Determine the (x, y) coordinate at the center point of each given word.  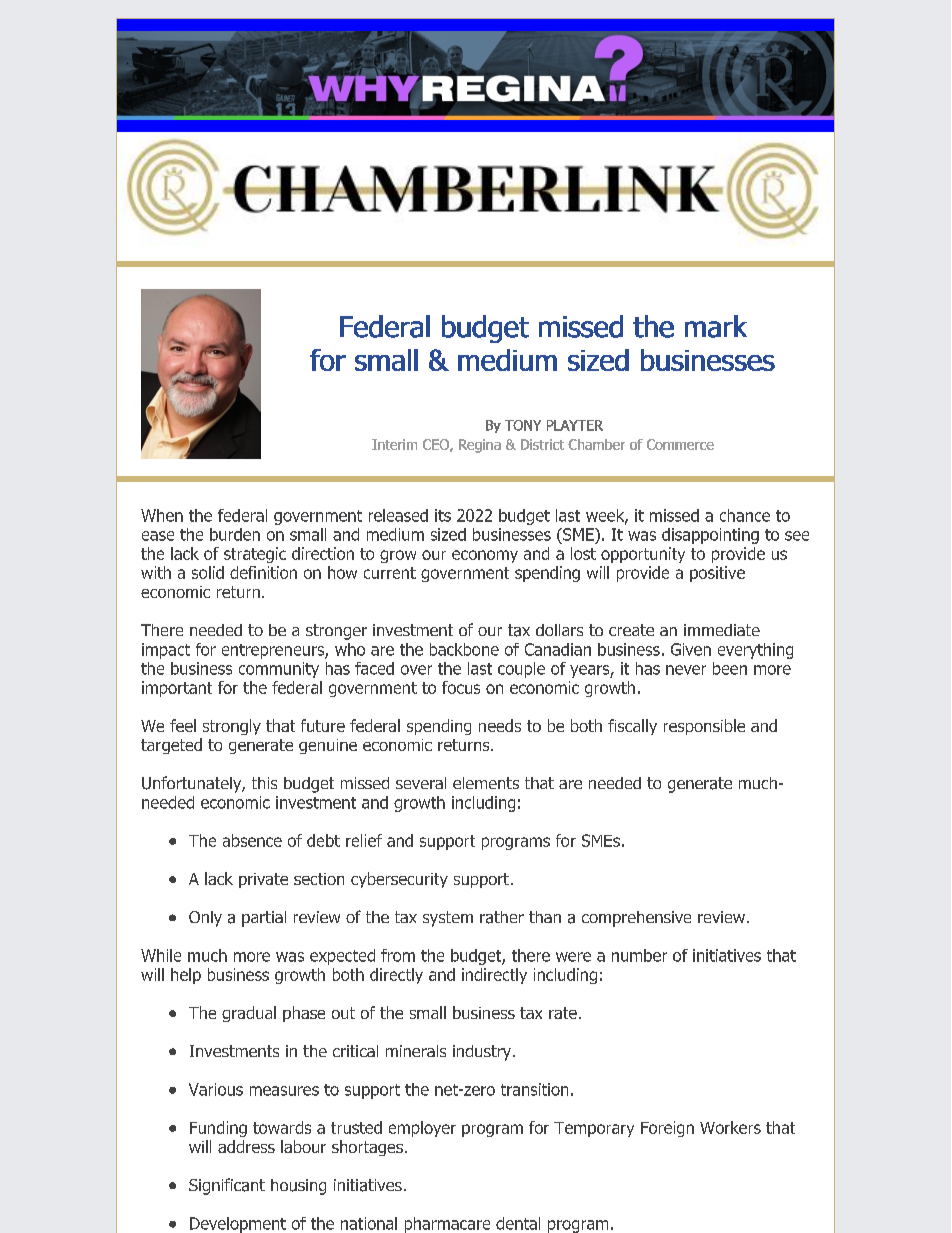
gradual (249, 1014)
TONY (523, 425)
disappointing (710, 536)
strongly (232, 727)
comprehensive (636, 919)
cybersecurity (399, 880)
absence (252, 840)
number (639, 955)
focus (461, 687)
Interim (394, 444)
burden (235, 534)
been (730, 668)
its (443, 515)
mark (716, 326)
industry (482, 1053)
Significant (227, 1186)
